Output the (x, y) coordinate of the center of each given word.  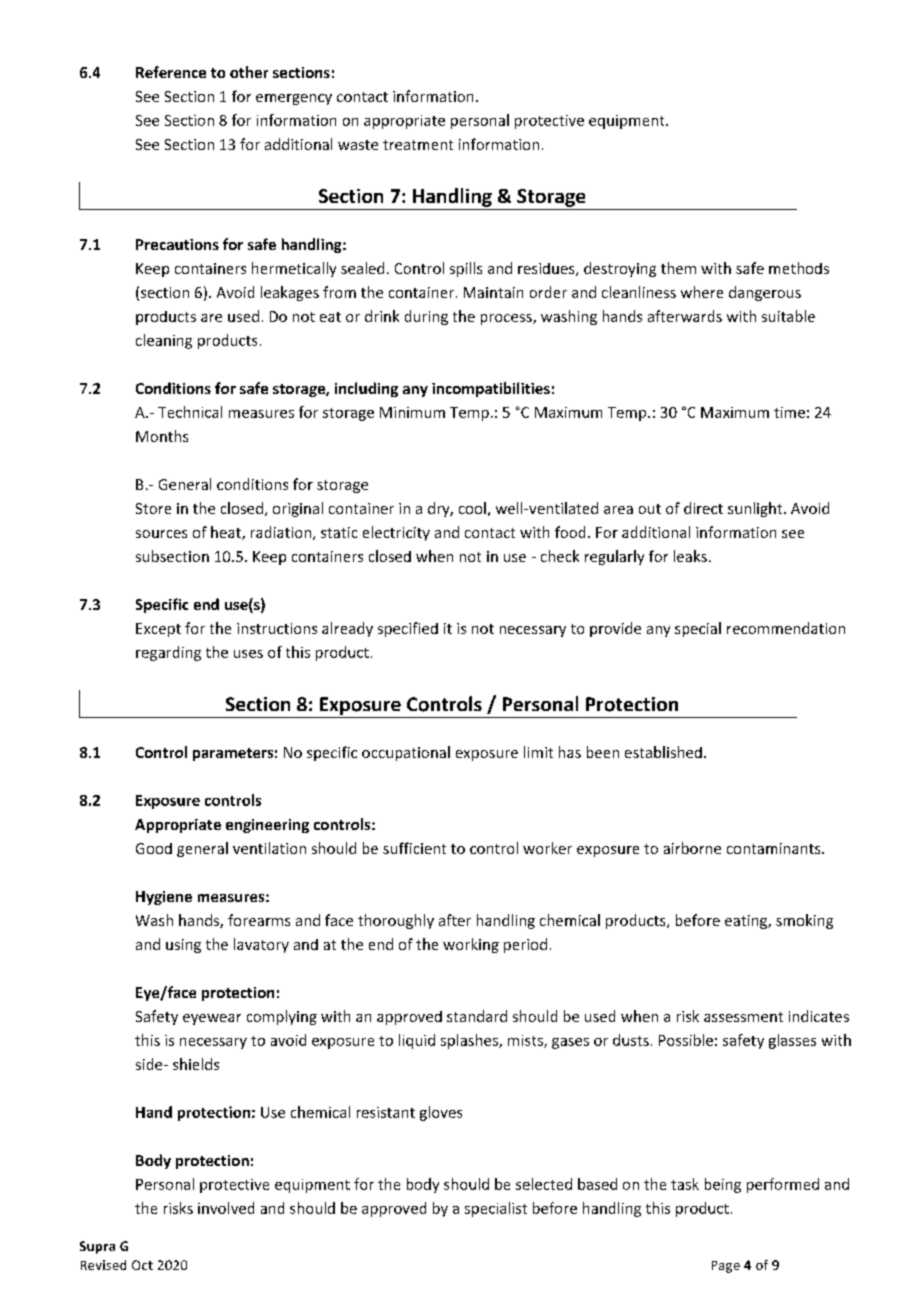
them (678, 268)
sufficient (414, 848)
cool (472, 508)
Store (153, 508)
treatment (418, 145)
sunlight (756, 509)
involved (226, 1208)
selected (544, 1184)
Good (154, 848)
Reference (171, 72)
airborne (692, 848)
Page (726, 1267)
